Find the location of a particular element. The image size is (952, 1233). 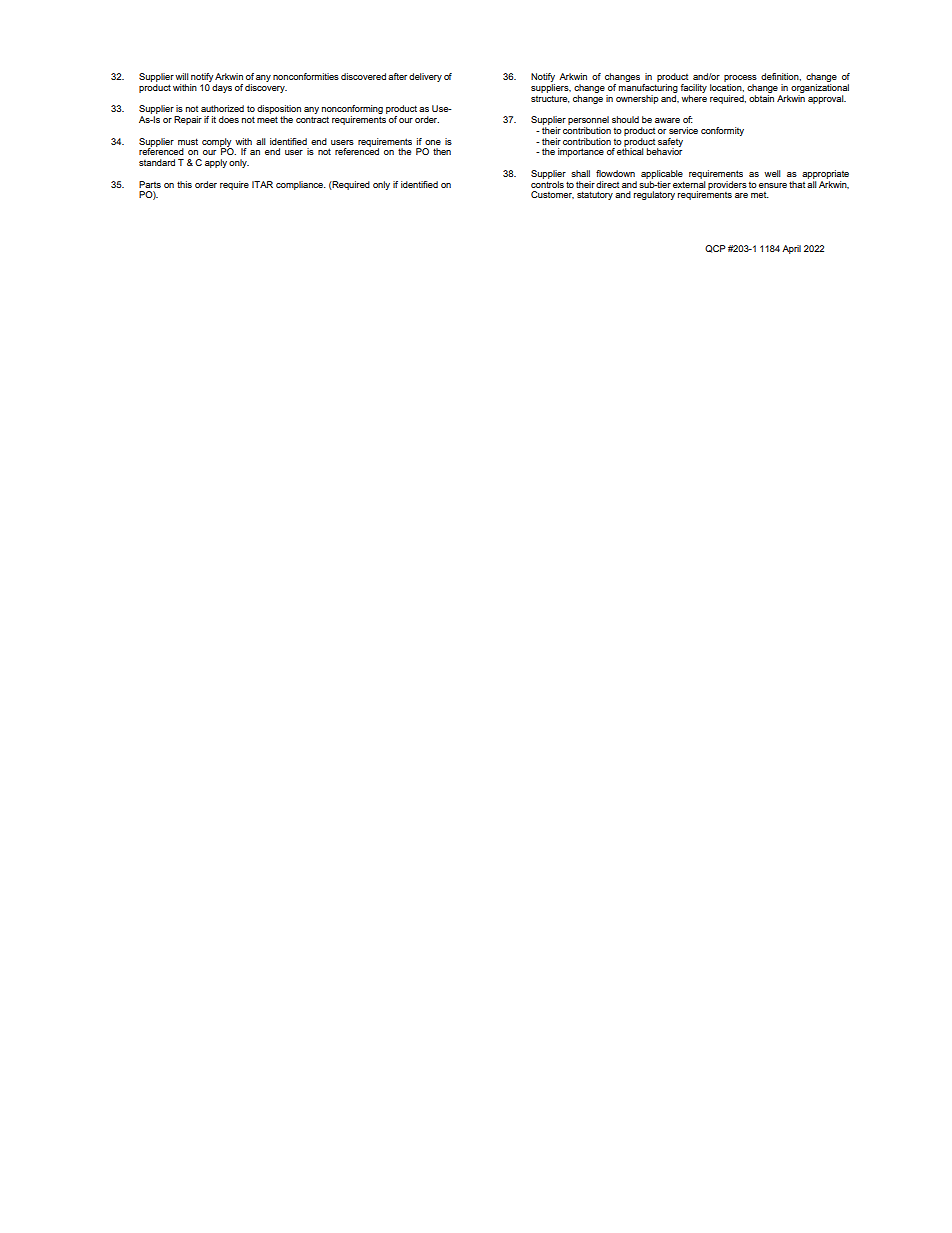

conformity is located at coordinates (722, 131).
